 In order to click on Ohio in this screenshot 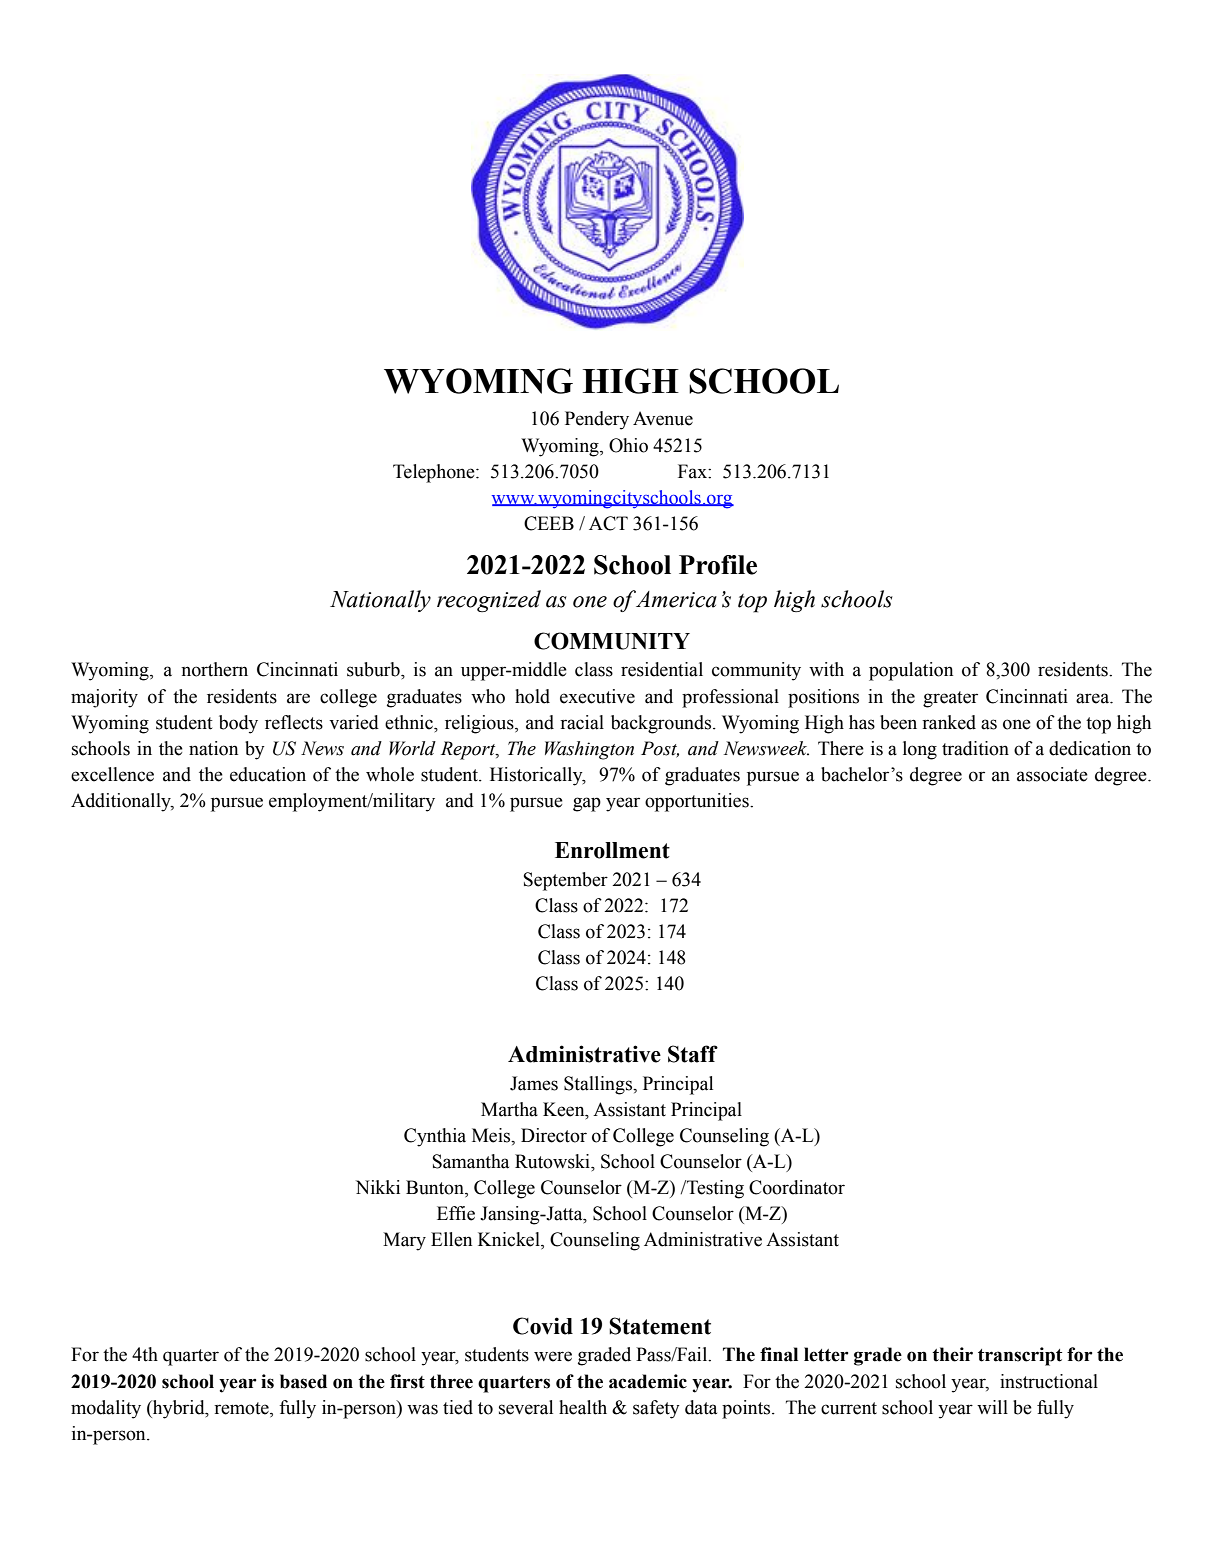, I will do `click(628, 445)`.
